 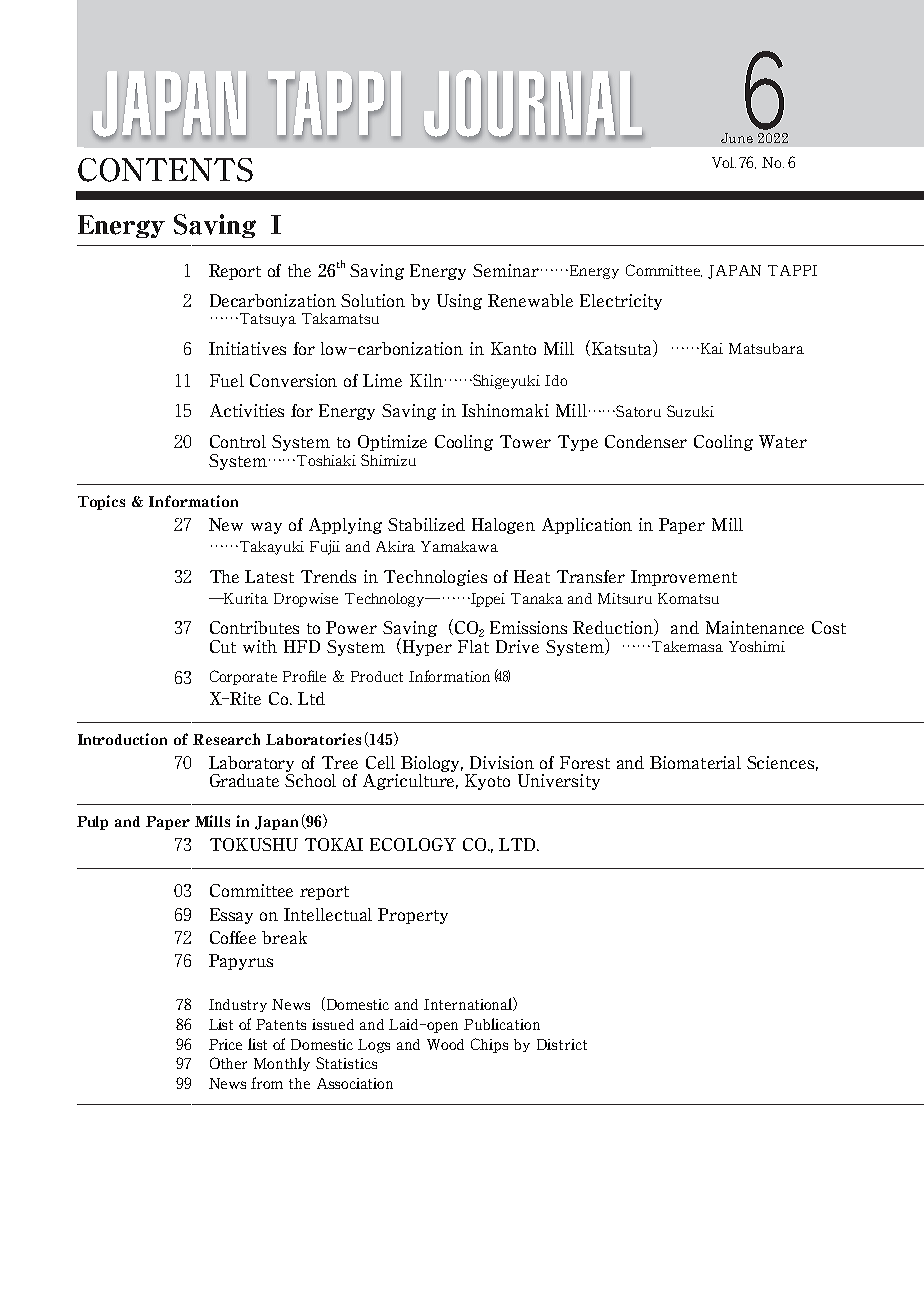 I want to click on JOURNAL, so click(x=536, y=108).
